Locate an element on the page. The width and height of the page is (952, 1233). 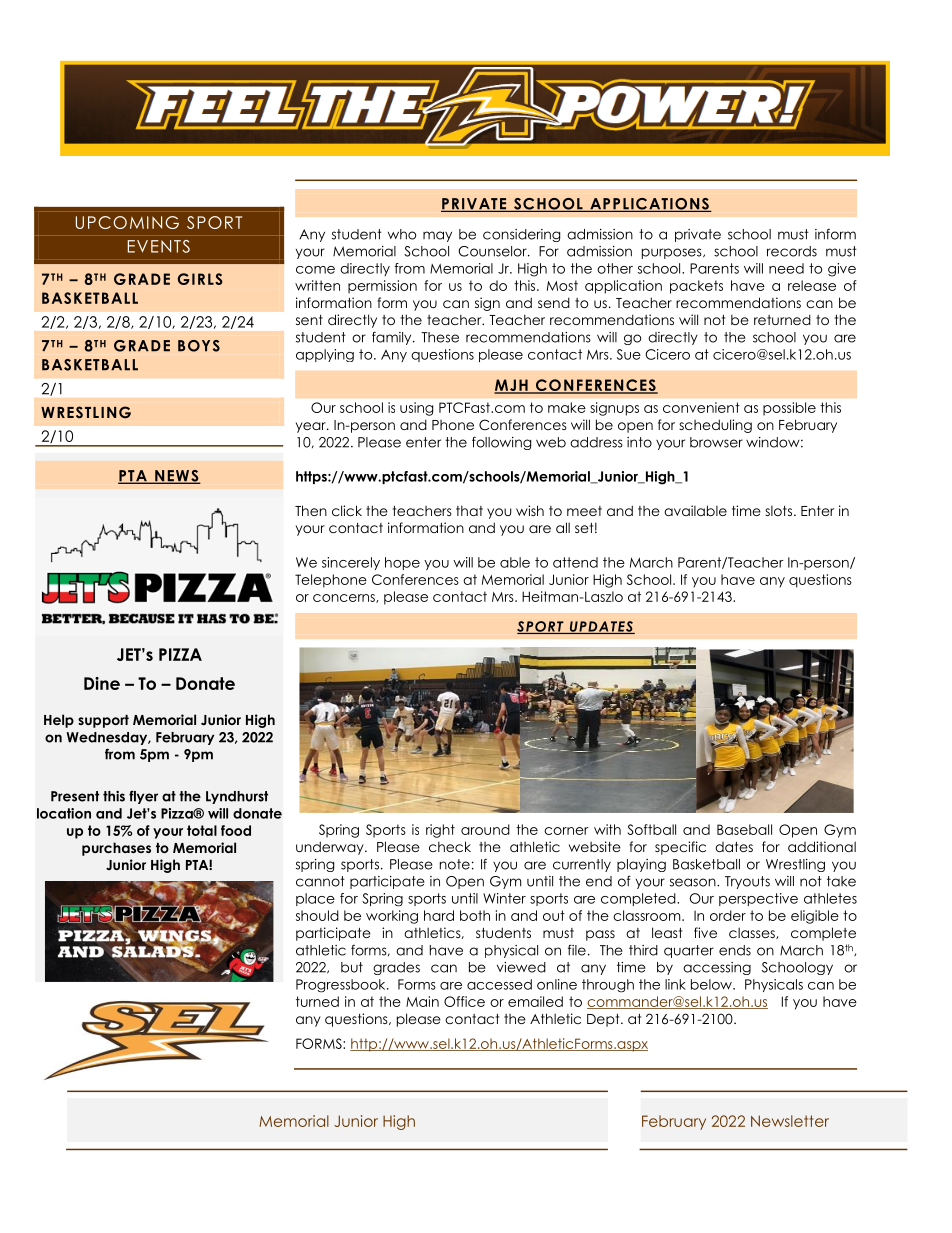
may is located at coordinates (437, 236).
